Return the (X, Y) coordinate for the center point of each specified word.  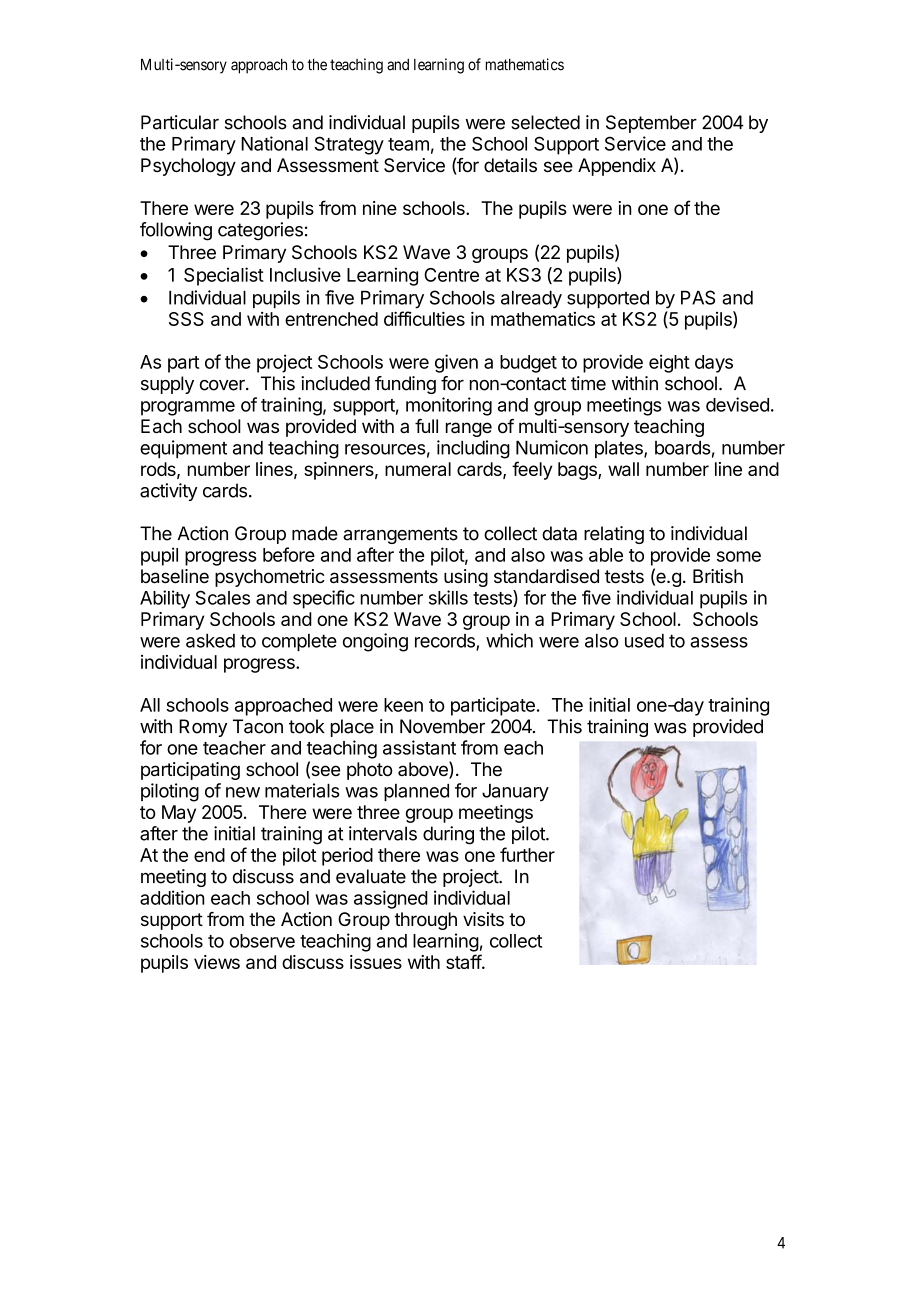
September (651, 124)
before (289, 554)
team (408, 144)
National (274, 143)
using (466, 578)
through (425, 921)
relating (614, 535)
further (527, 854)
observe (262, 941)
